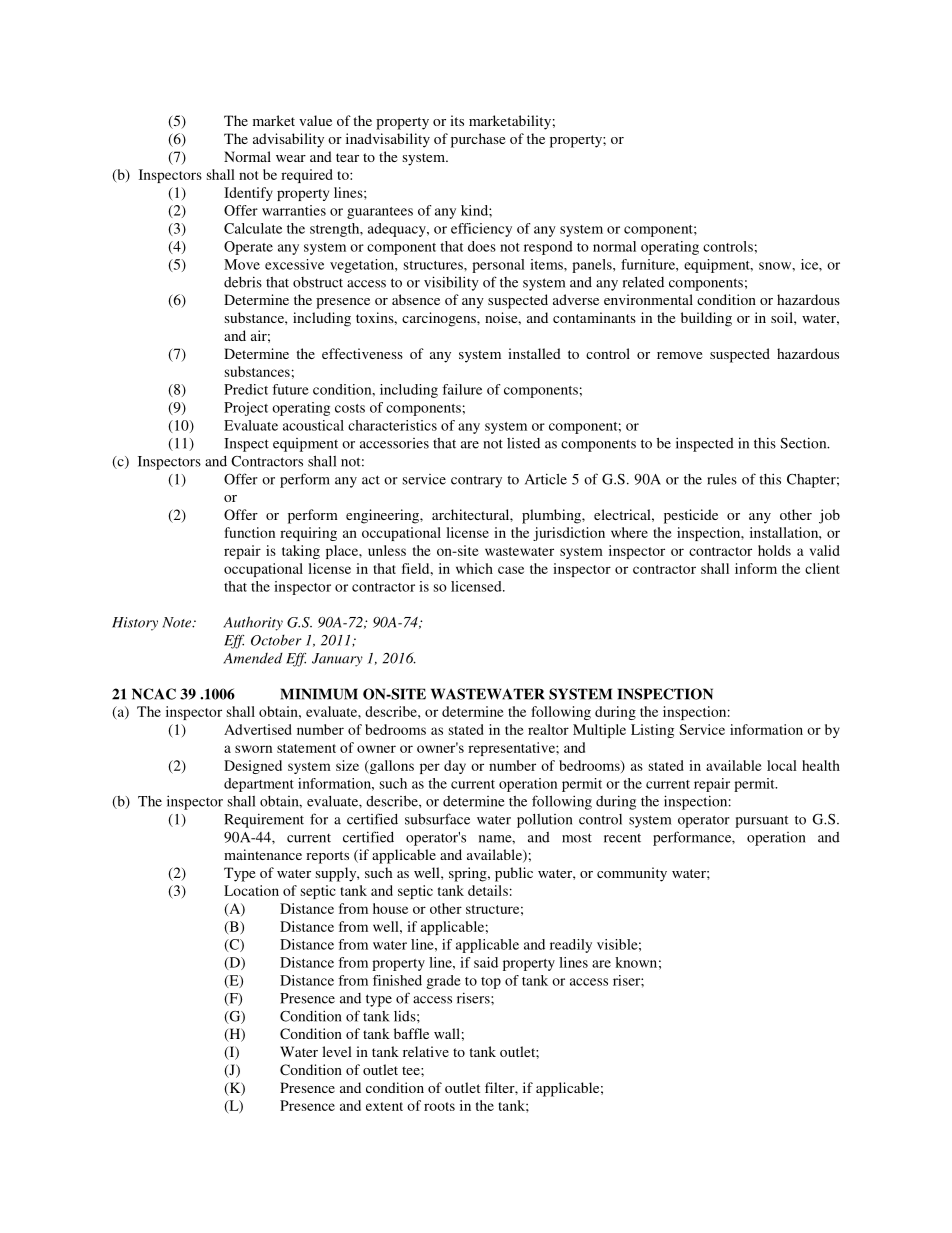 This image has width=952, height=1233. Describe the element at coordinates (439, 1106) in the image. I see `roots` at that location.
